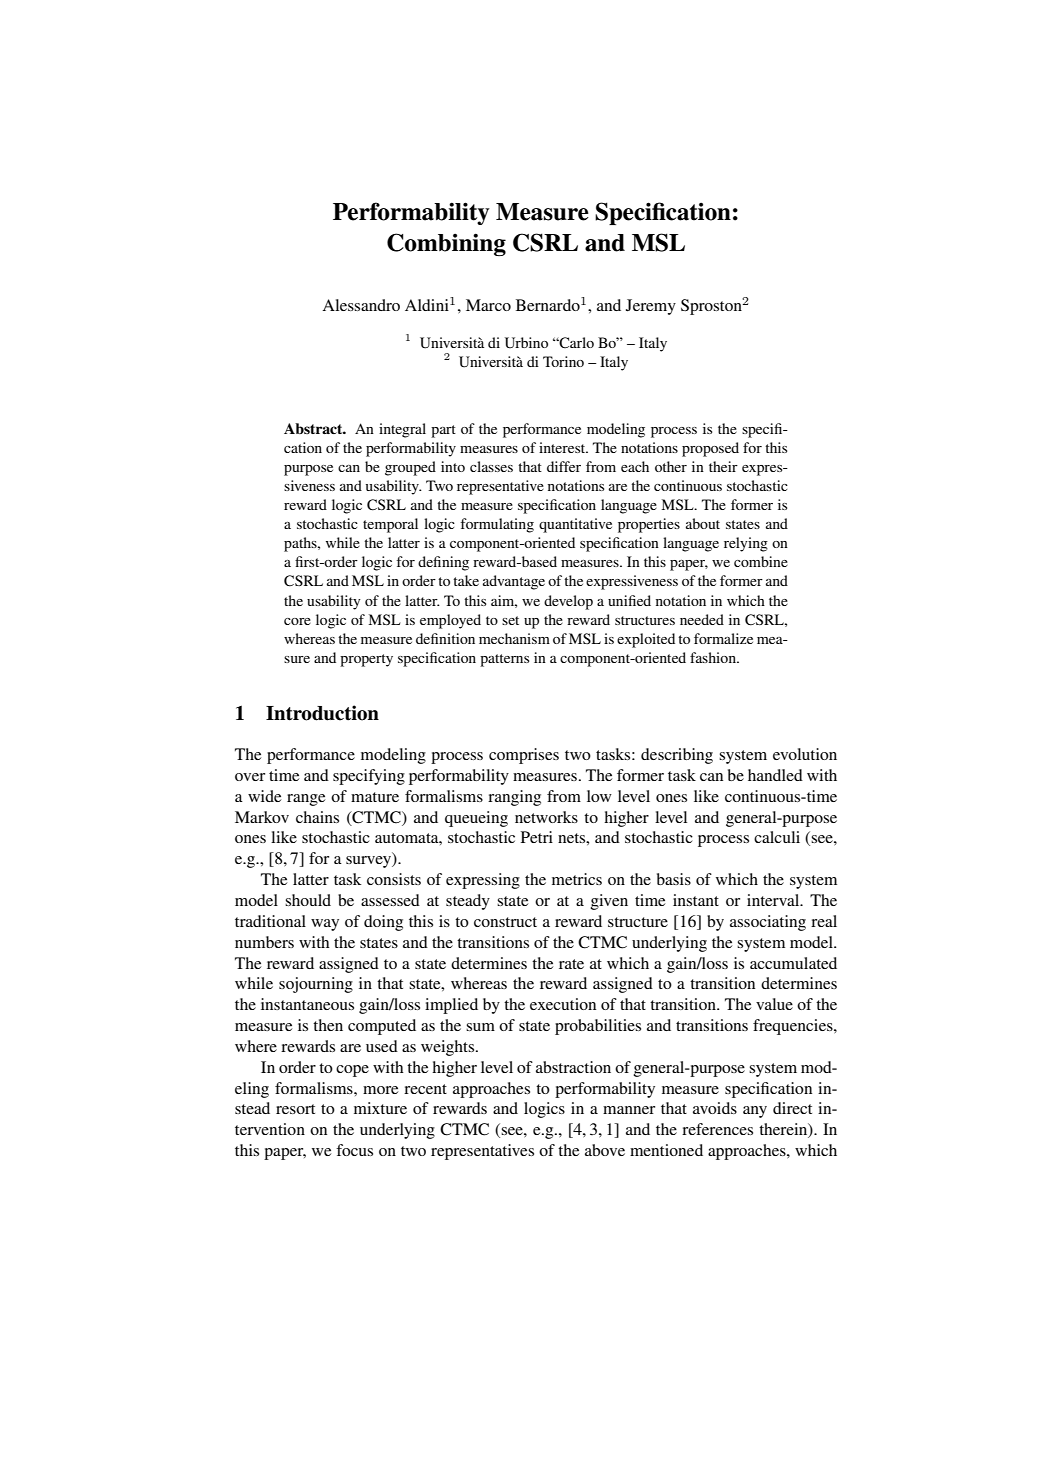 Image resolution: width=1037 pixels, height=1468 pixels. Describe the element at coordinates (322, 713) in the page. I see `Introduction` at that location.
